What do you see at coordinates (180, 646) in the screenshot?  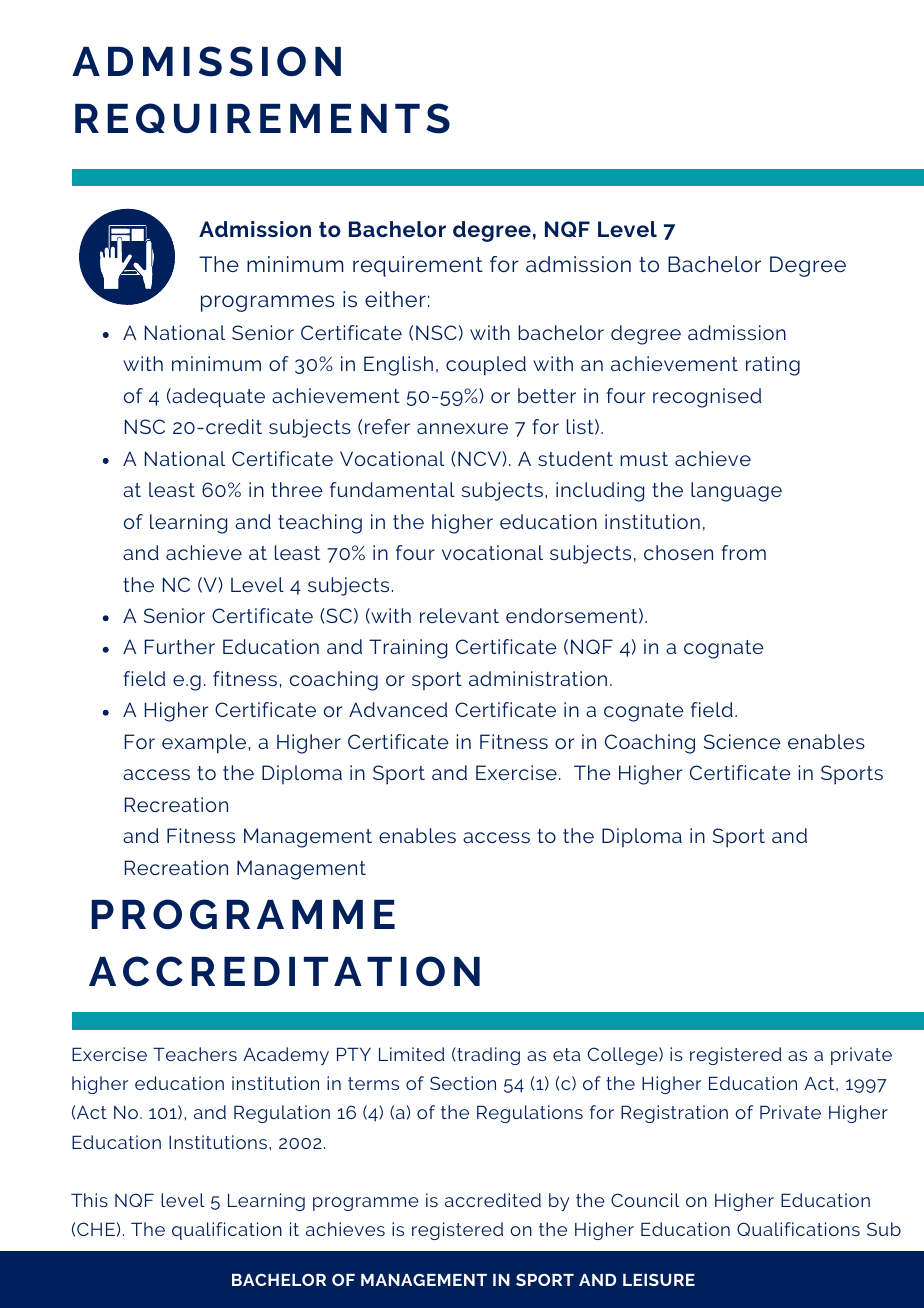 I see `Further` at bounding box center [180, 646].
